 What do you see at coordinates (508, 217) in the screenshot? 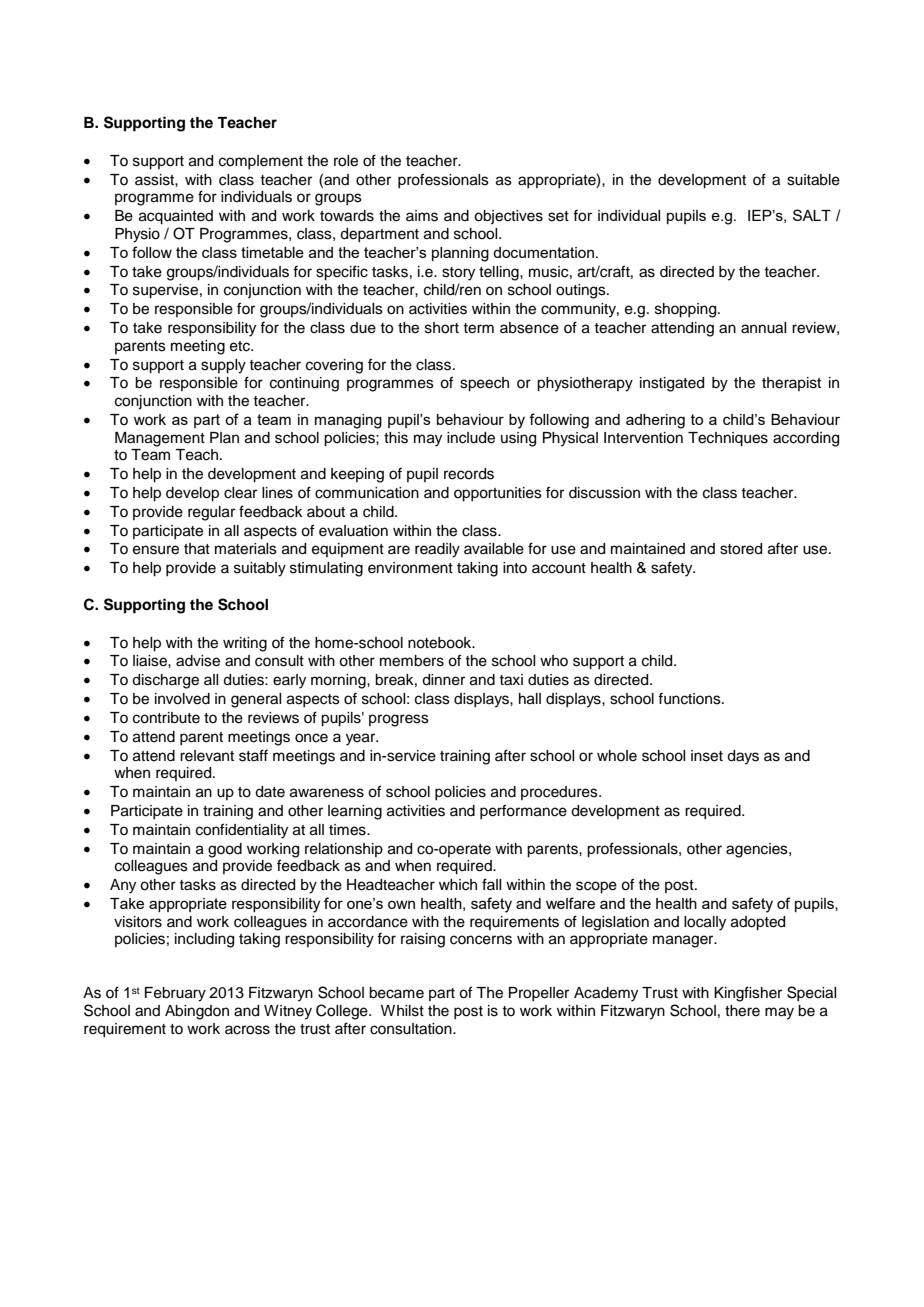
I see `objectives` at bounding box center [508, 217].
